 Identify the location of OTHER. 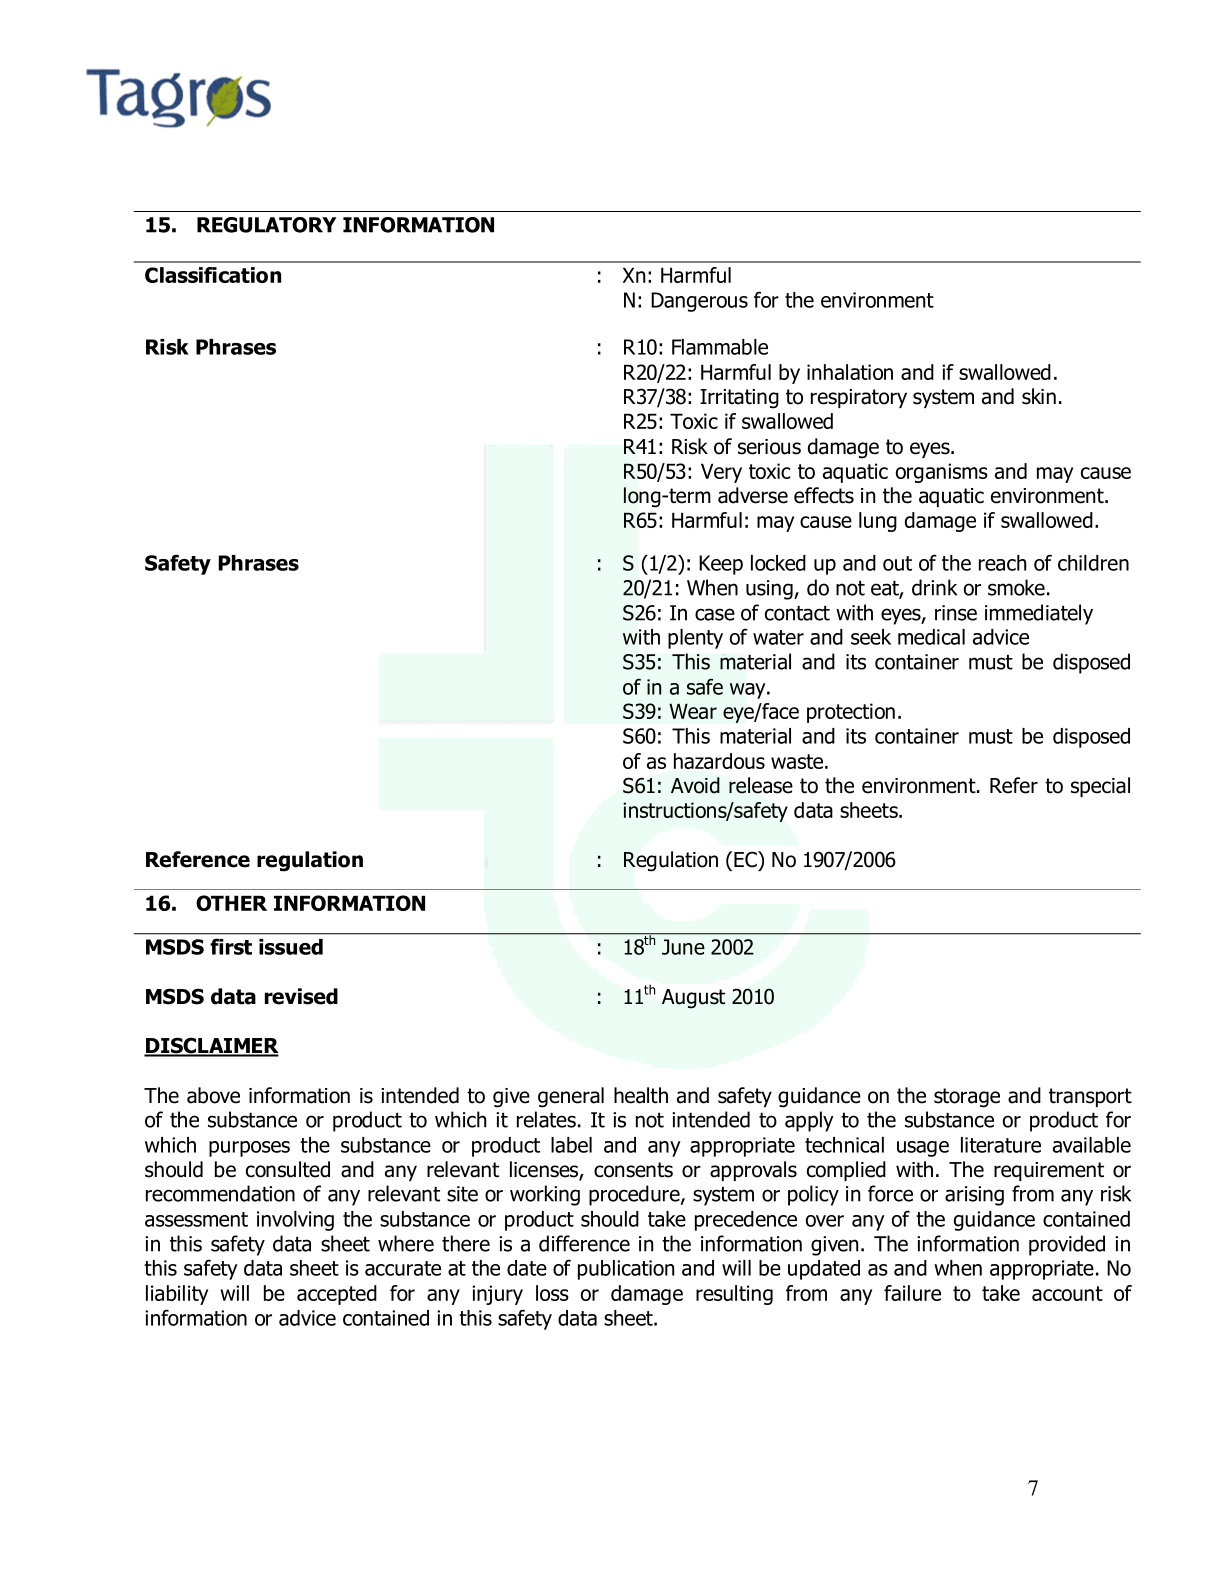
(231, 903).
